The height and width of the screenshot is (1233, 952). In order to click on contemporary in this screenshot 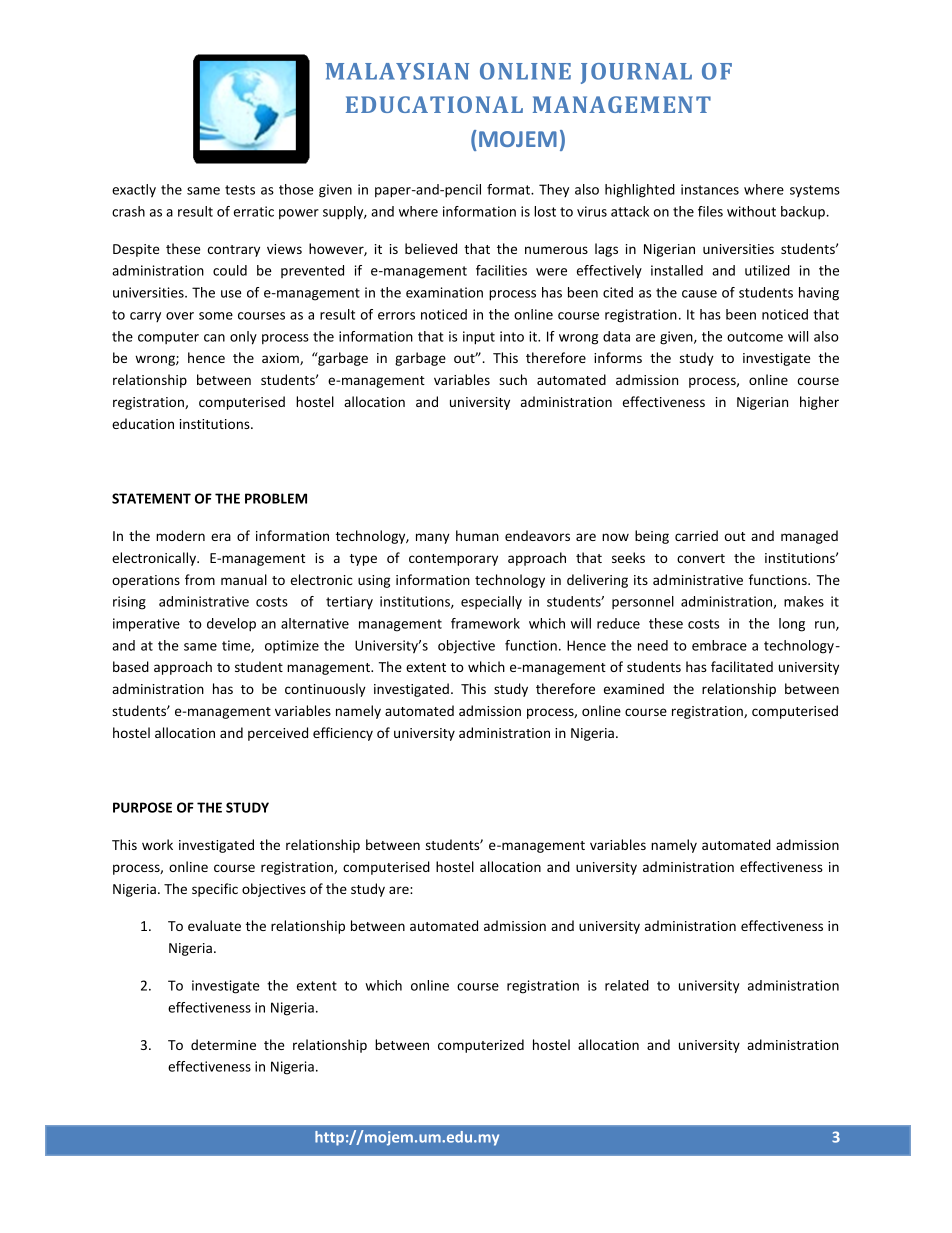, I will do `click(453, 560)`.
